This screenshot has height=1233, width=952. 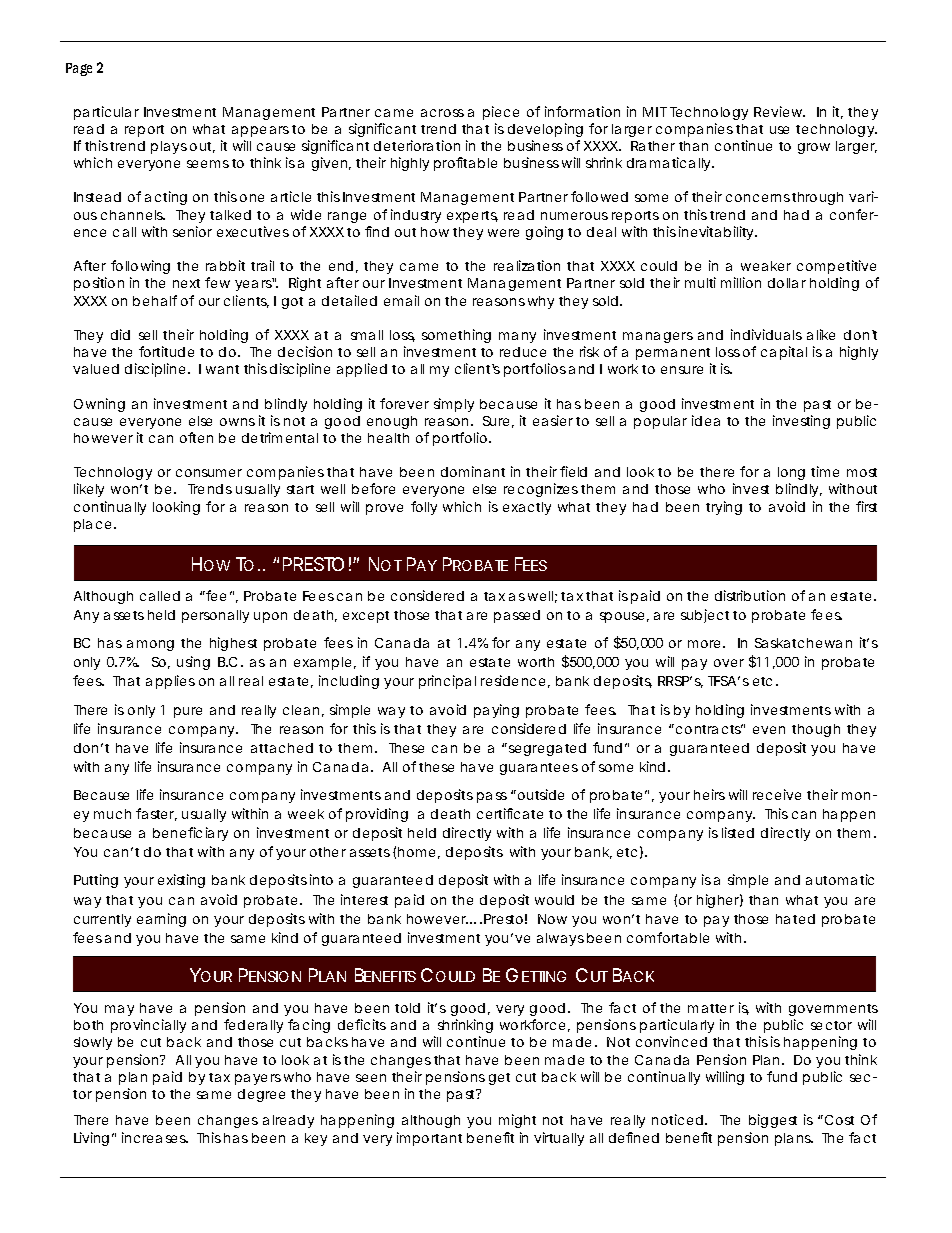 What do you see at coordinates (779, 111) in the screenshot?
I see `Review` at bounding box center [779, 111].
